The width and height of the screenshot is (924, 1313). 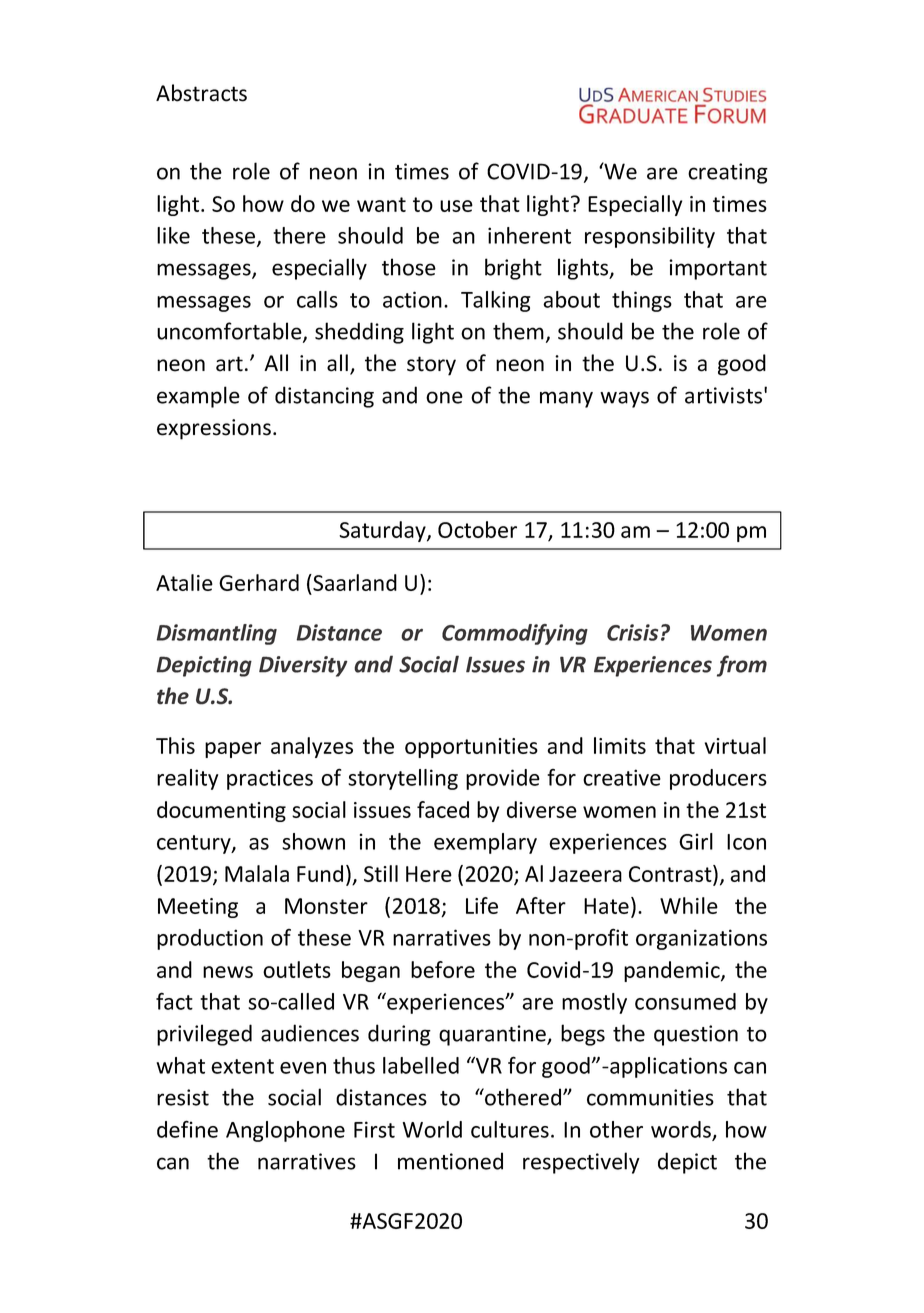 What do you see at coordinates (671, 875) in the screenshot?
I see `Contrast` at bounding box center [671, 875].
